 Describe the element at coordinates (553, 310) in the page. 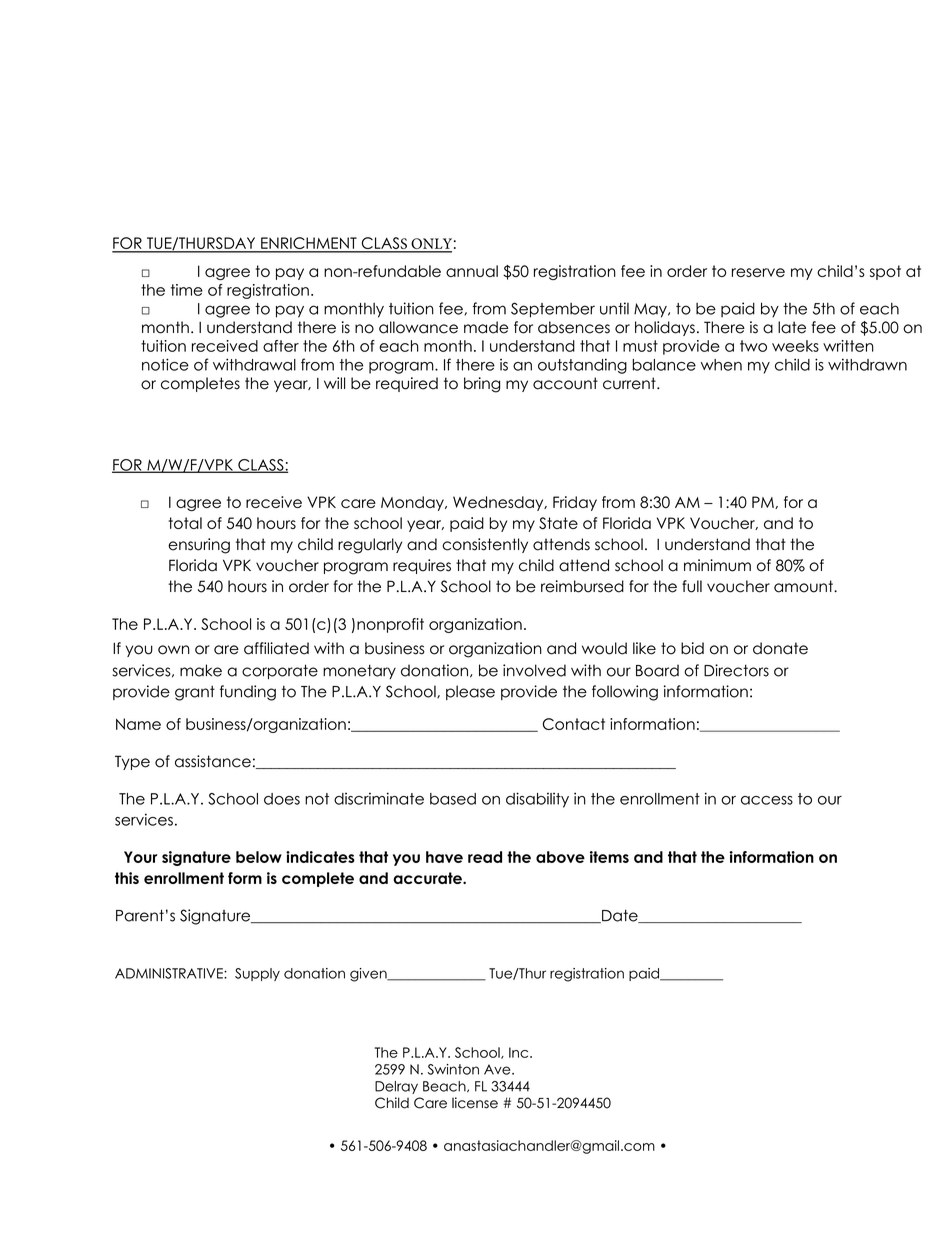

I see `September` at that location.
